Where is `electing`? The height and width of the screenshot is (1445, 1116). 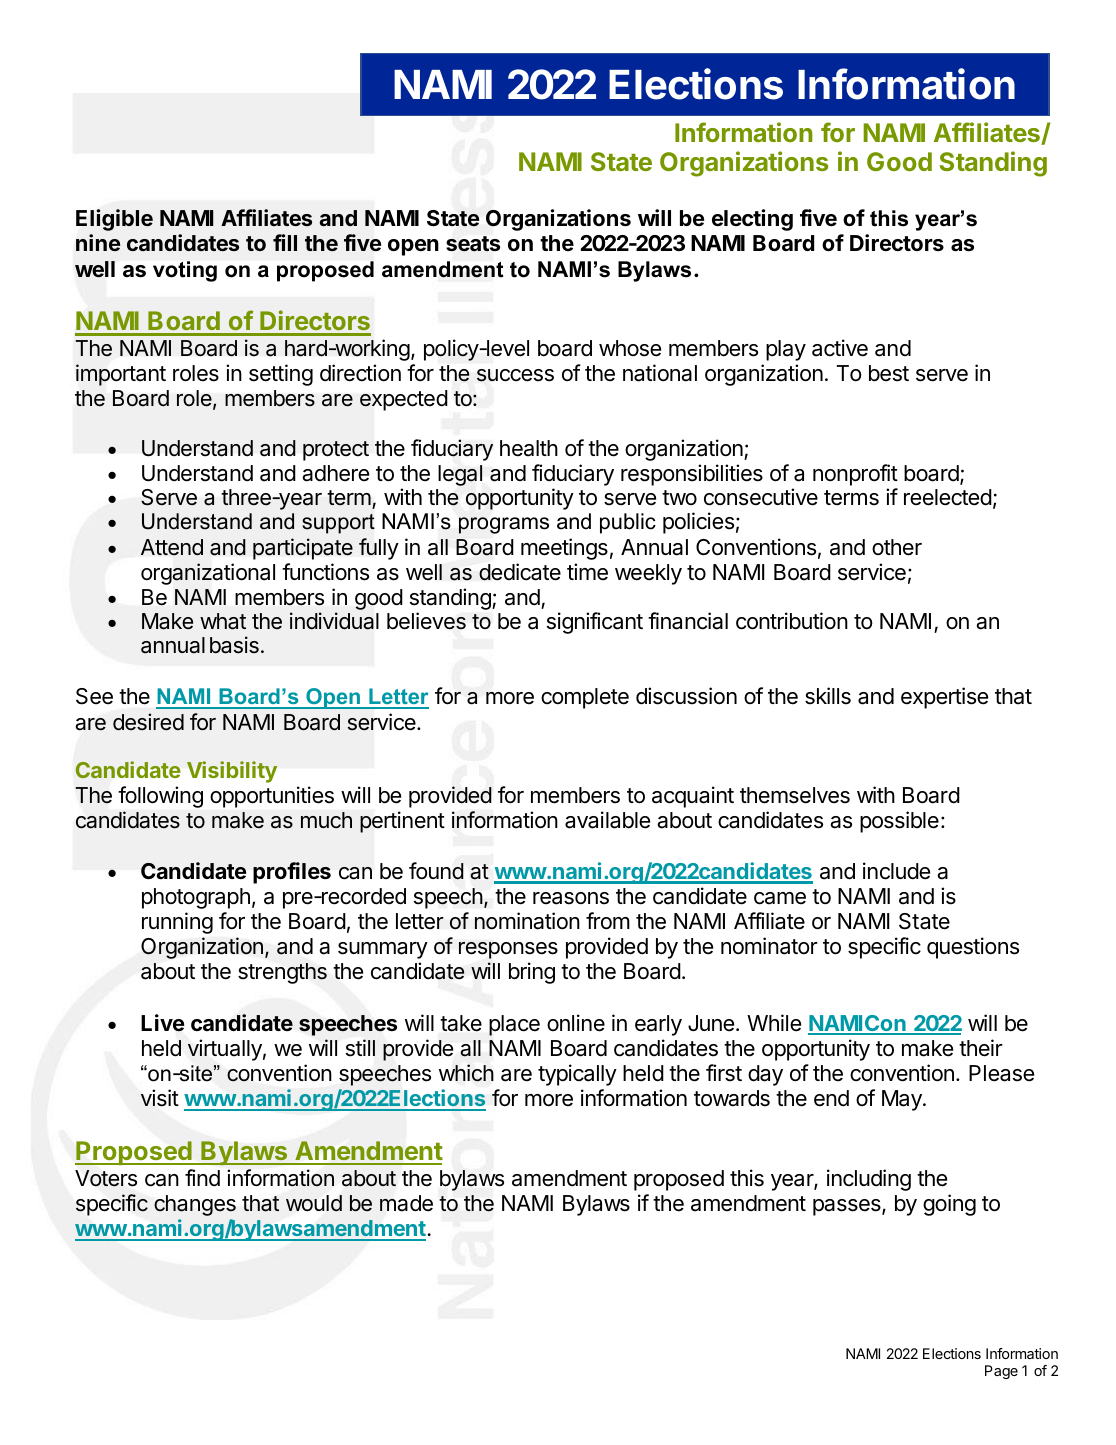
electing is located at coordinates (752, 220).
